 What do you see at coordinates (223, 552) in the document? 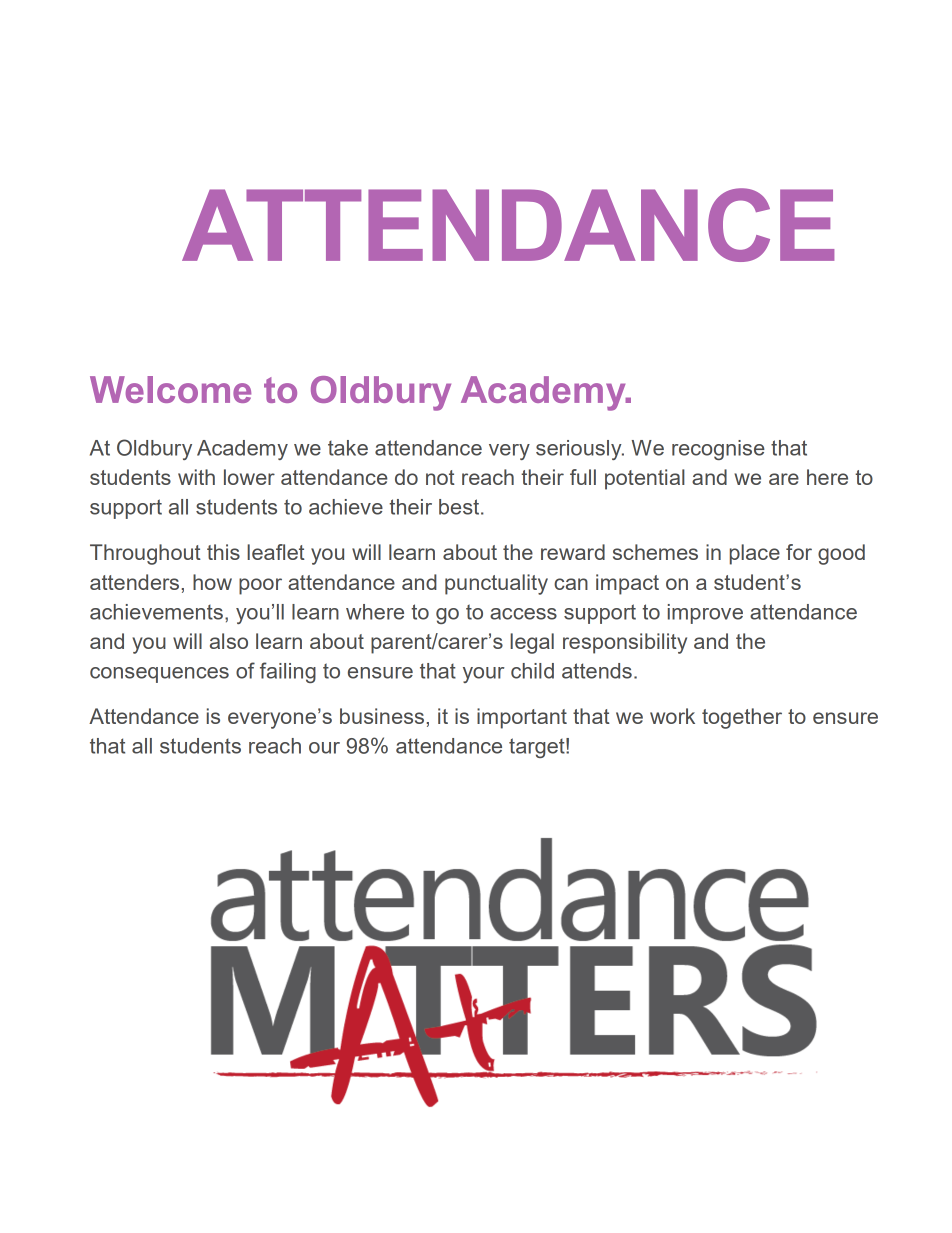
I see `this` at bounding box center [223, 552].
